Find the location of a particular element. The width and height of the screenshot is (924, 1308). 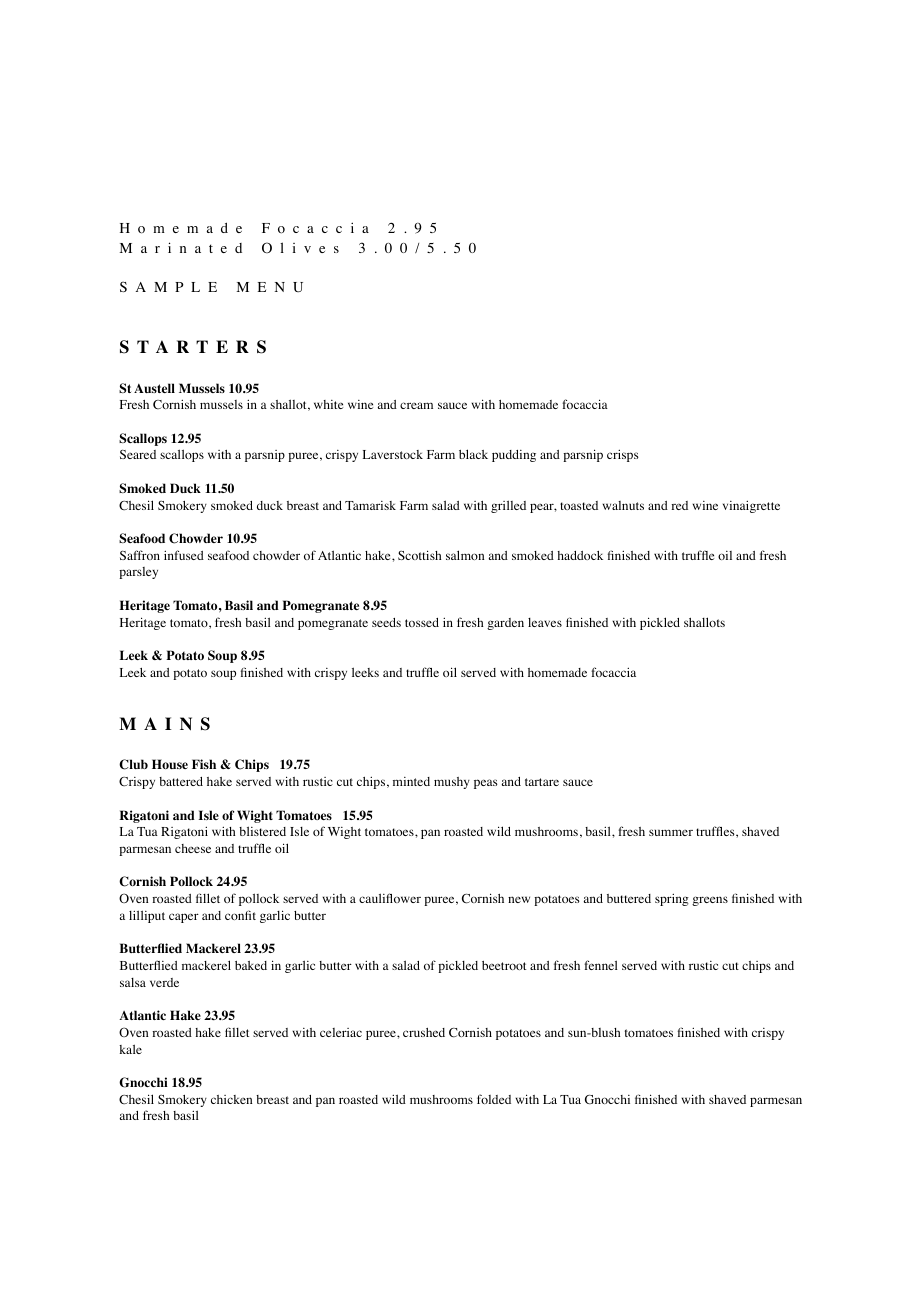

Seared is located at coordinates (138, 454).
